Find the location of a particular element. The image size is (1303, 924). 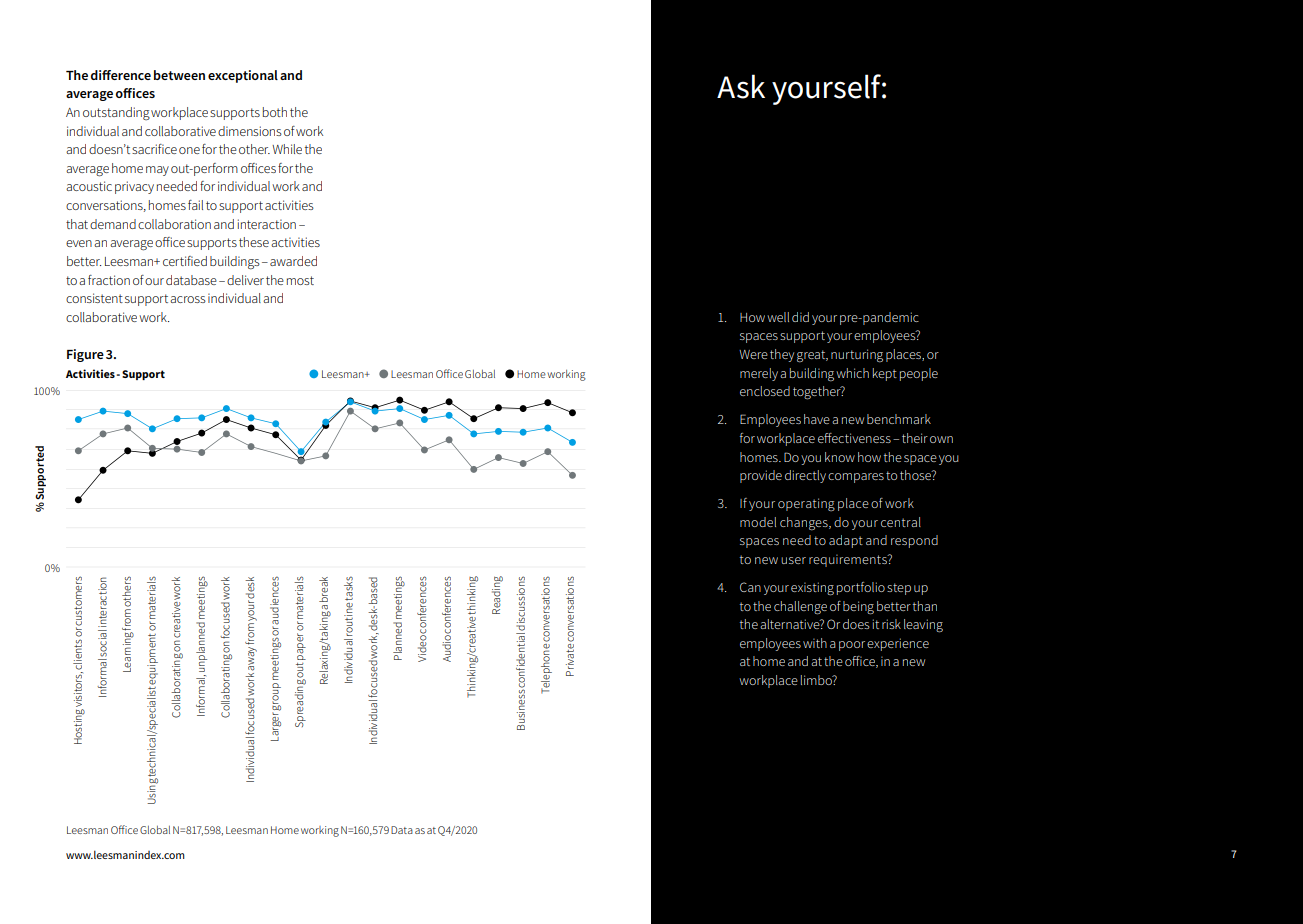

both is located at coordinates (275, 112).
